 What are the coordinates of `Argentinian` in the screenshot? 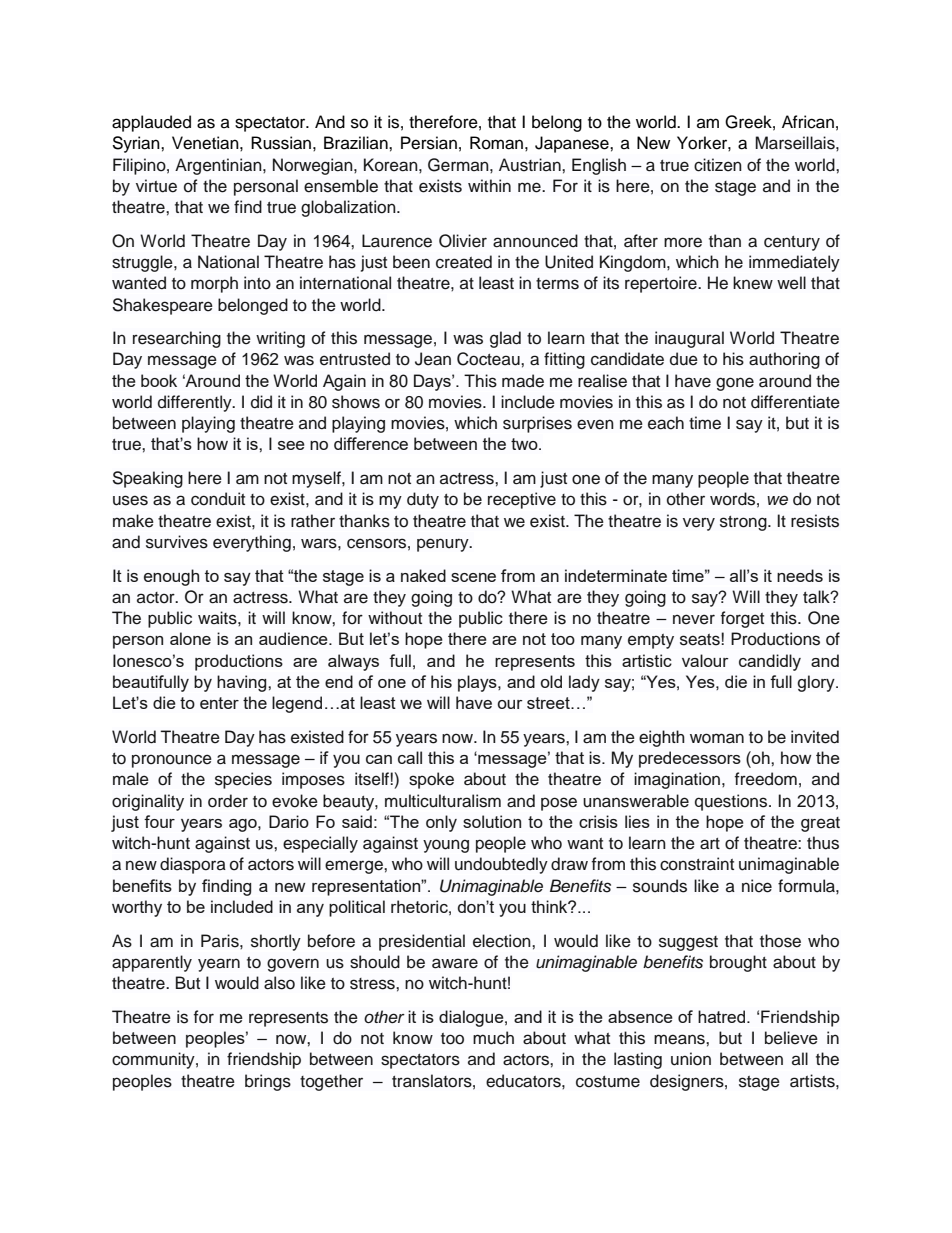 It's located at (219, 166).
